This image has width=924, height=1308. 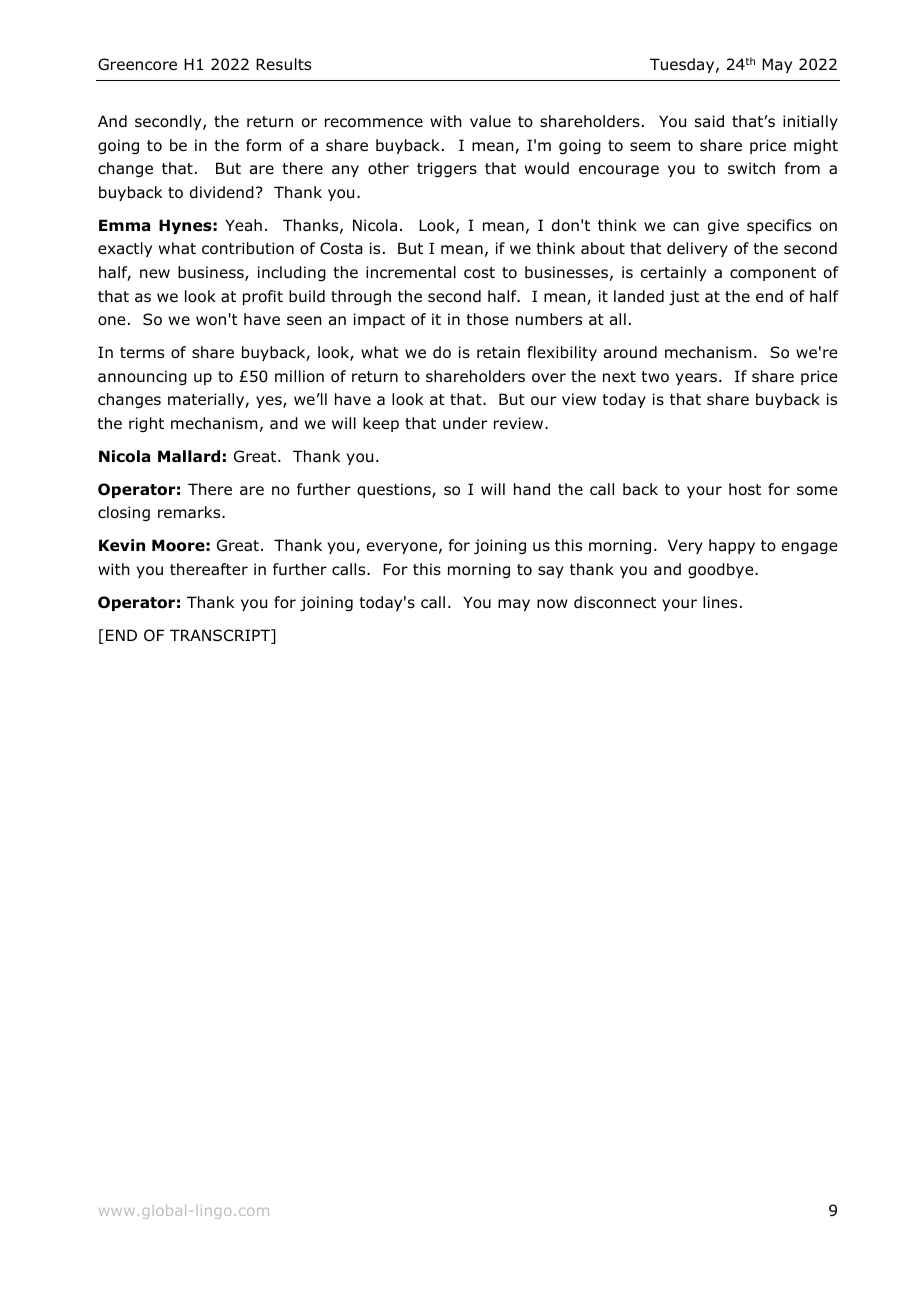 What do you see at coordinates (487, 319) in the image?
I see `those` at bounding box center [487, 319].
